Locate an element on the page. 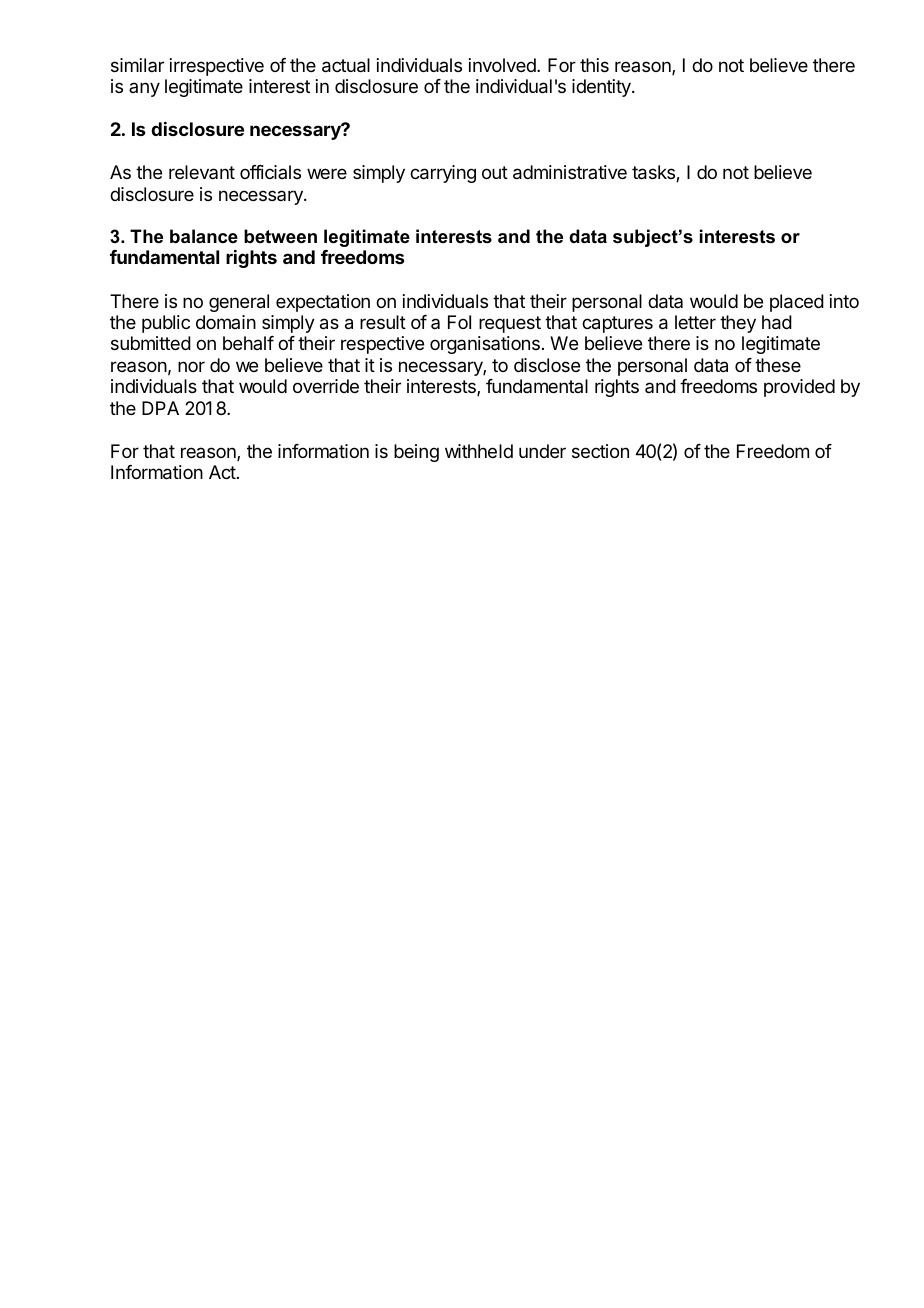 This document has width=924, height=1308. identity is located at coordinates (602, 88).
